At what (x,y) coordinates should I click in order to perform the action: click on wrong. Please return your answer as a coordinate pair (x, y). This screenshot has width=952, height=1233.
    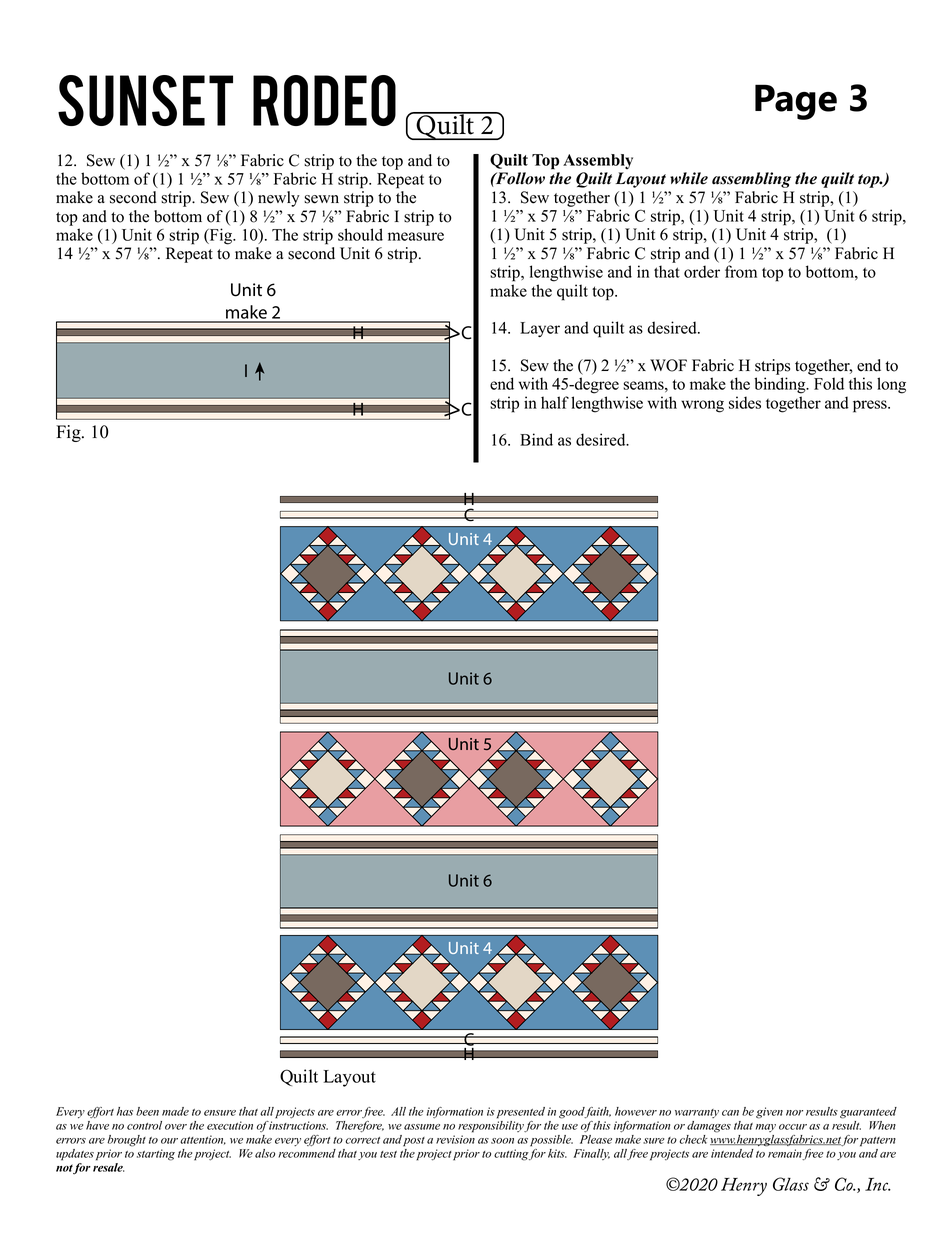
    Looking at the image, I should click on (702, 406).
